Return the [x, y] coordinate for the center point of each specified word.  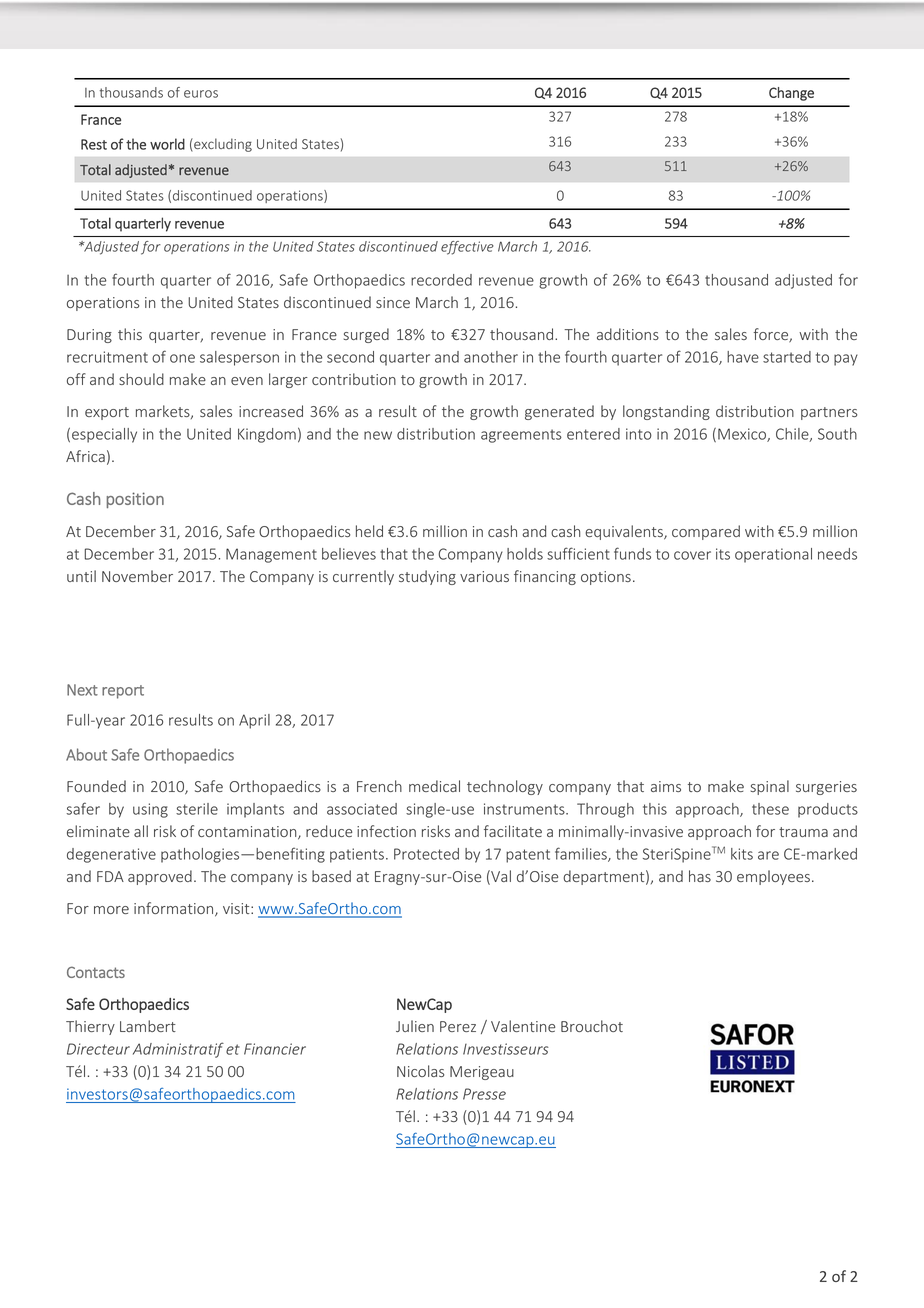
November [137, 576]
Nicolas [420, 1071]
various [484, 576]
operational [773, 555]
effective [467, 248]
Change [791, 94]
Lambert [148, 1026]
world [167, 144]
